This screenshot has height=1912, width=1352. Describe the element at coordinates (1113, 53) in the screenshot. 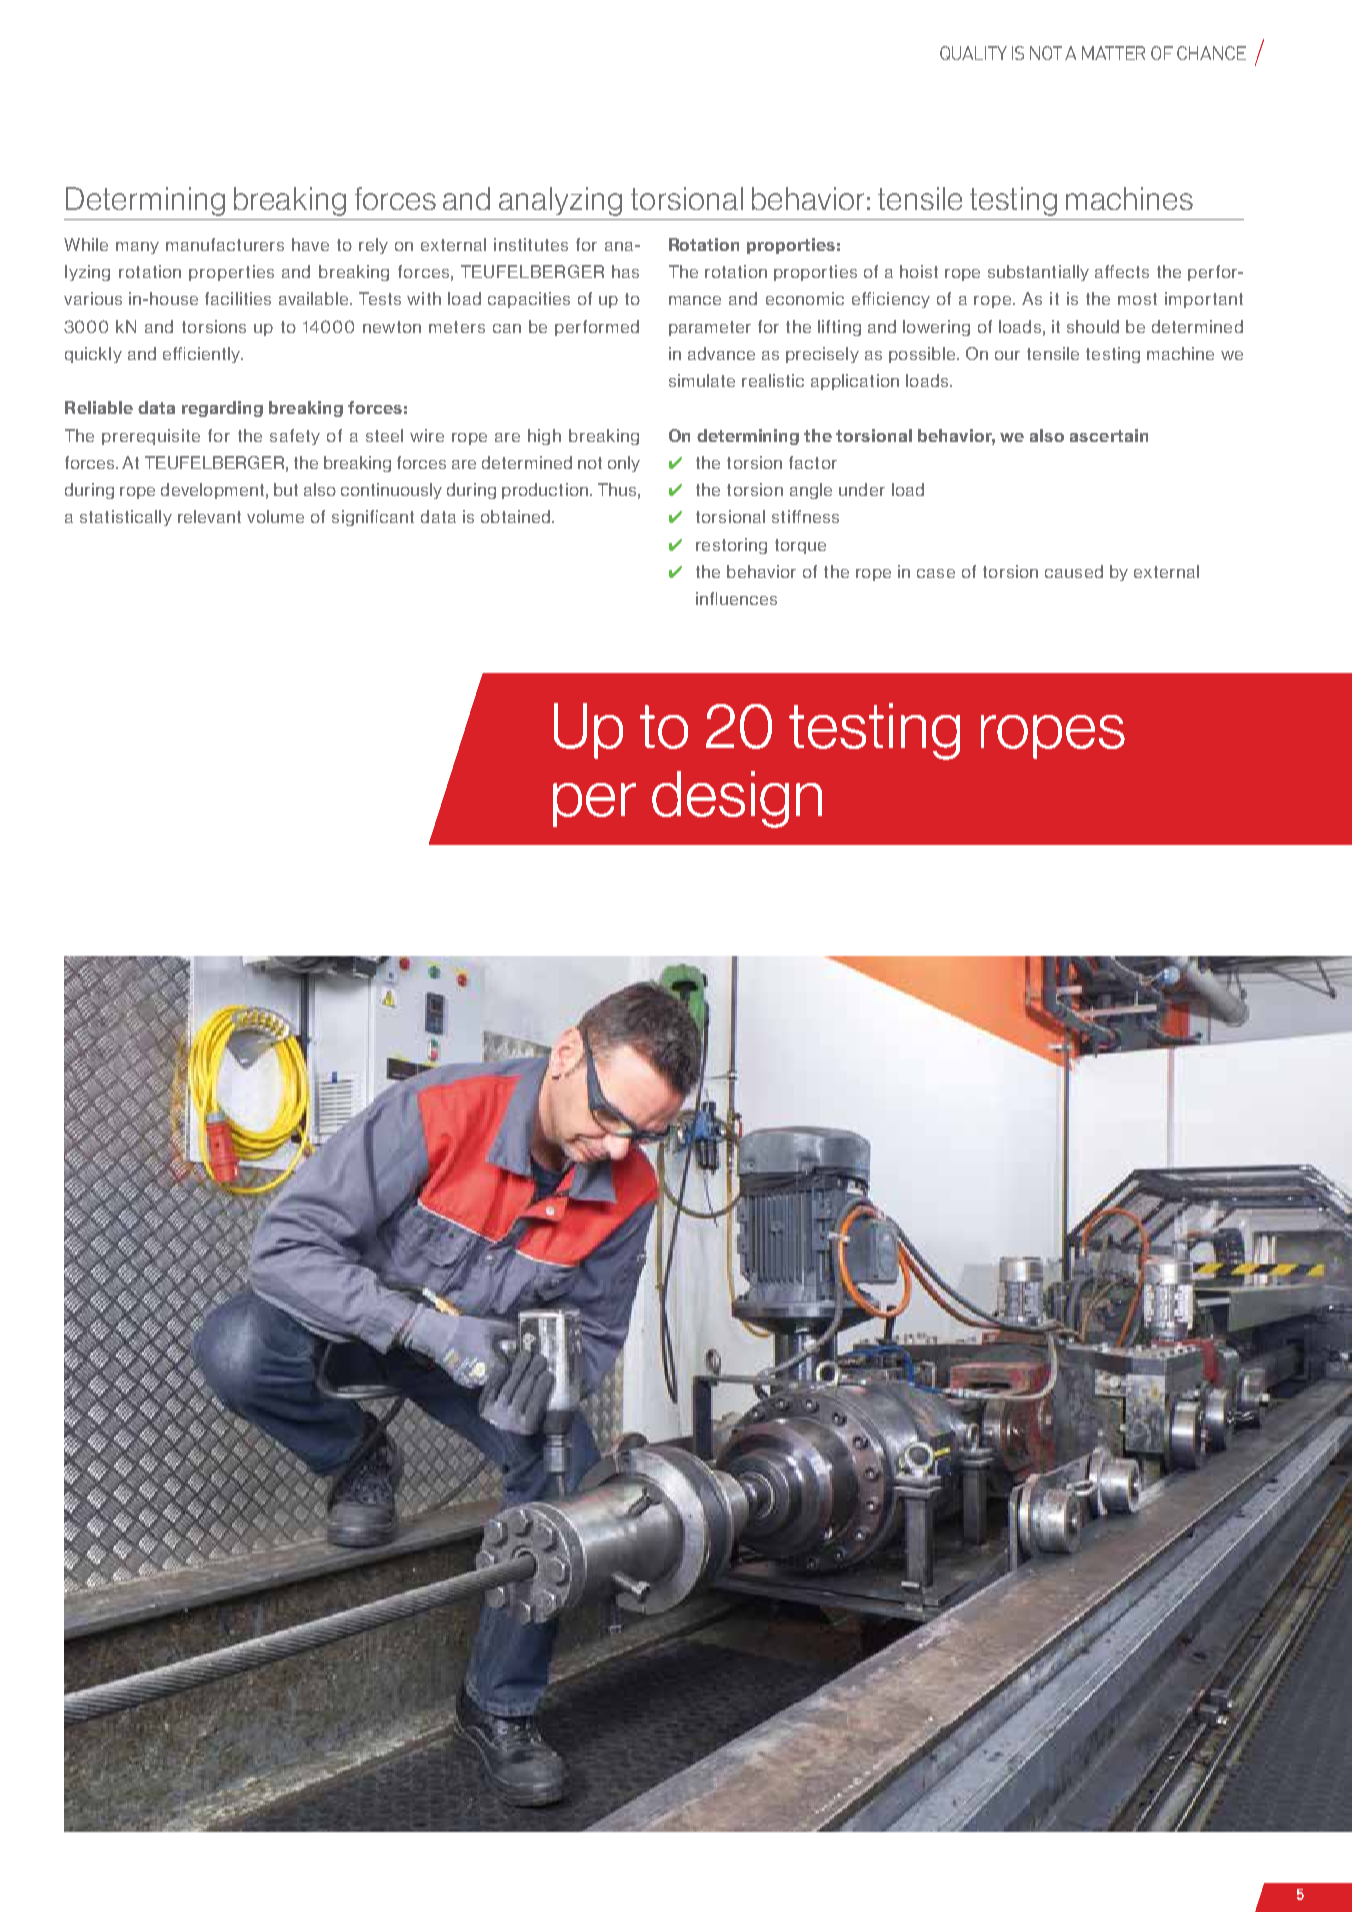

I see `MATTER` at that location.
